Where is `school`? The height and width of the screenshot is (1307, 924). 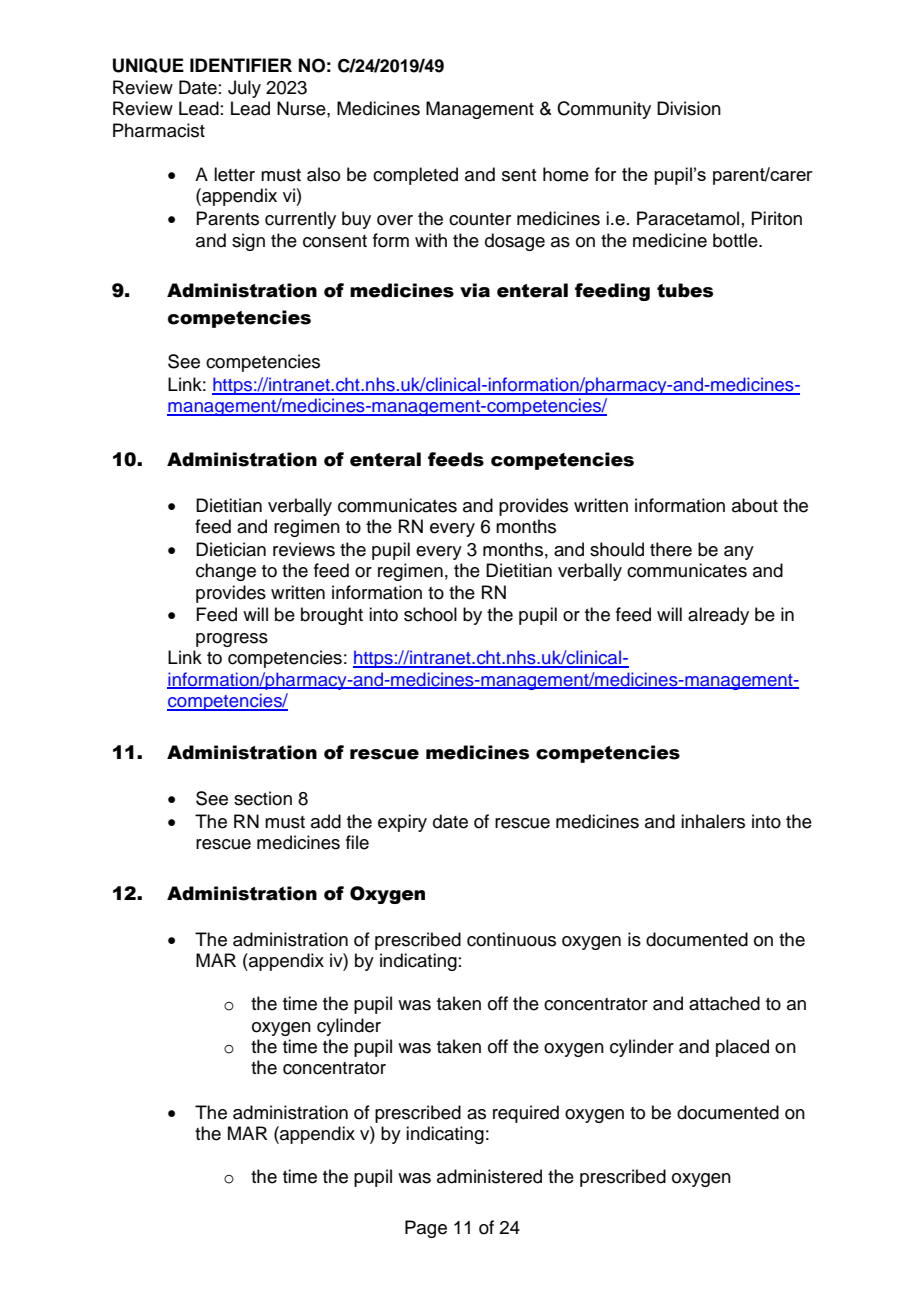 school is located at coordinates (430, 614).
